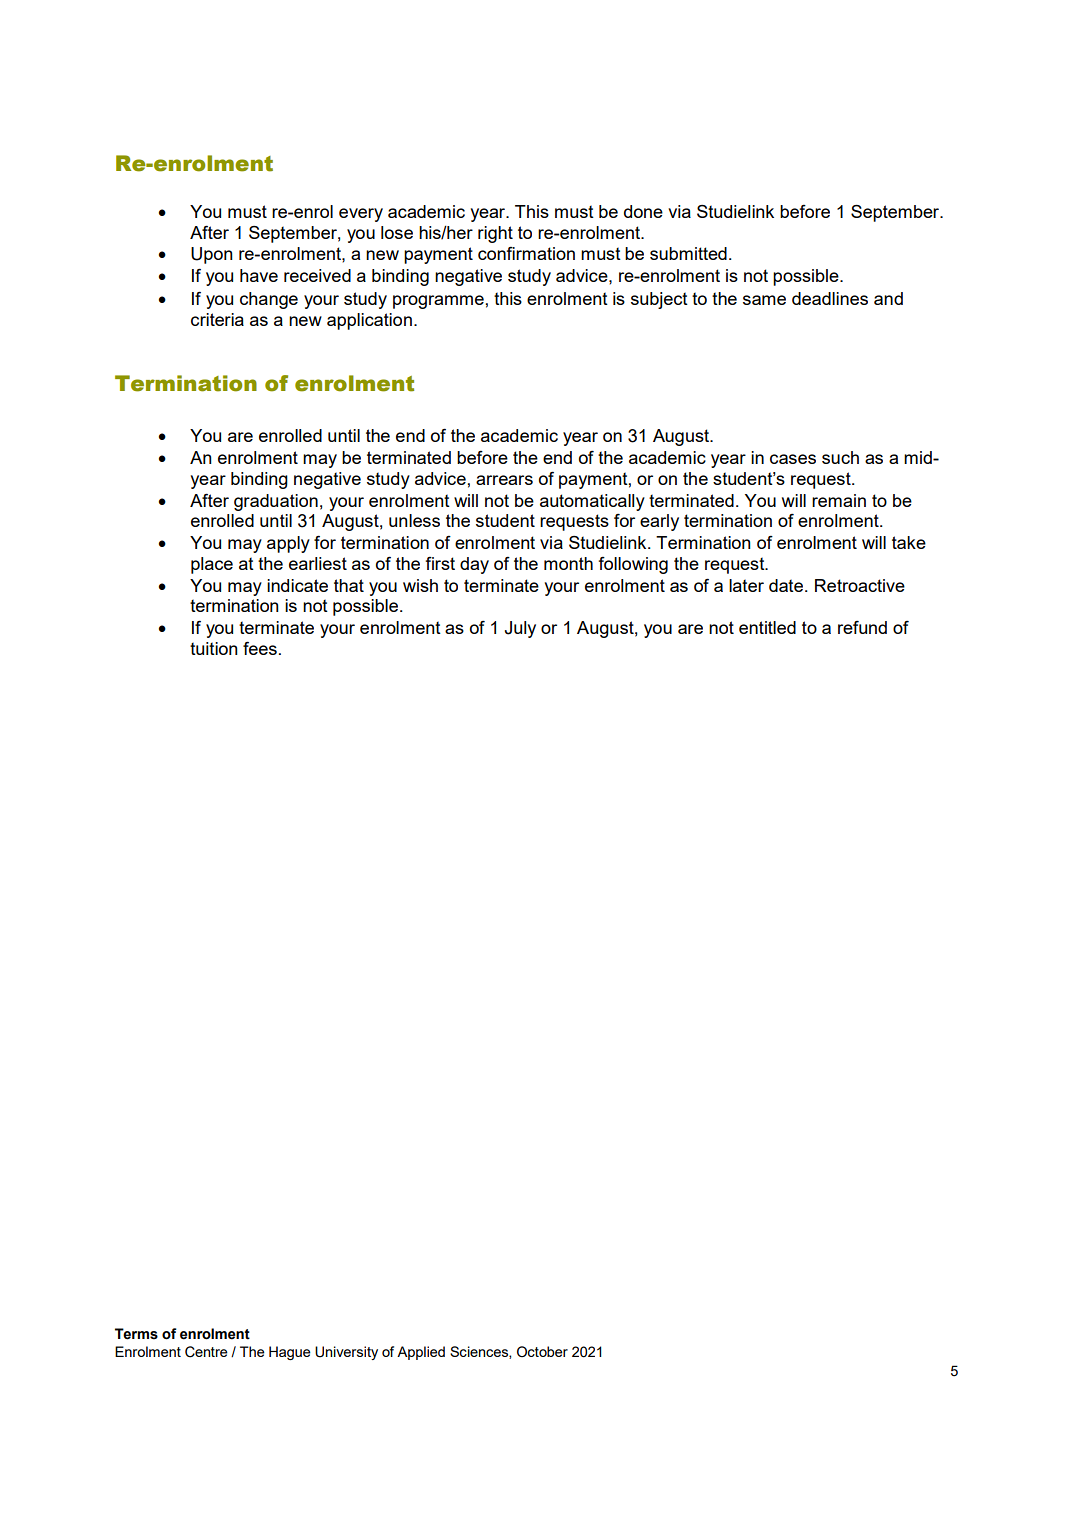 The image size is (1074, 1518). What do you see at coordinates (206, 1352) in the screenshot?
I see `Centre` at bounding box center [206, 1352].
